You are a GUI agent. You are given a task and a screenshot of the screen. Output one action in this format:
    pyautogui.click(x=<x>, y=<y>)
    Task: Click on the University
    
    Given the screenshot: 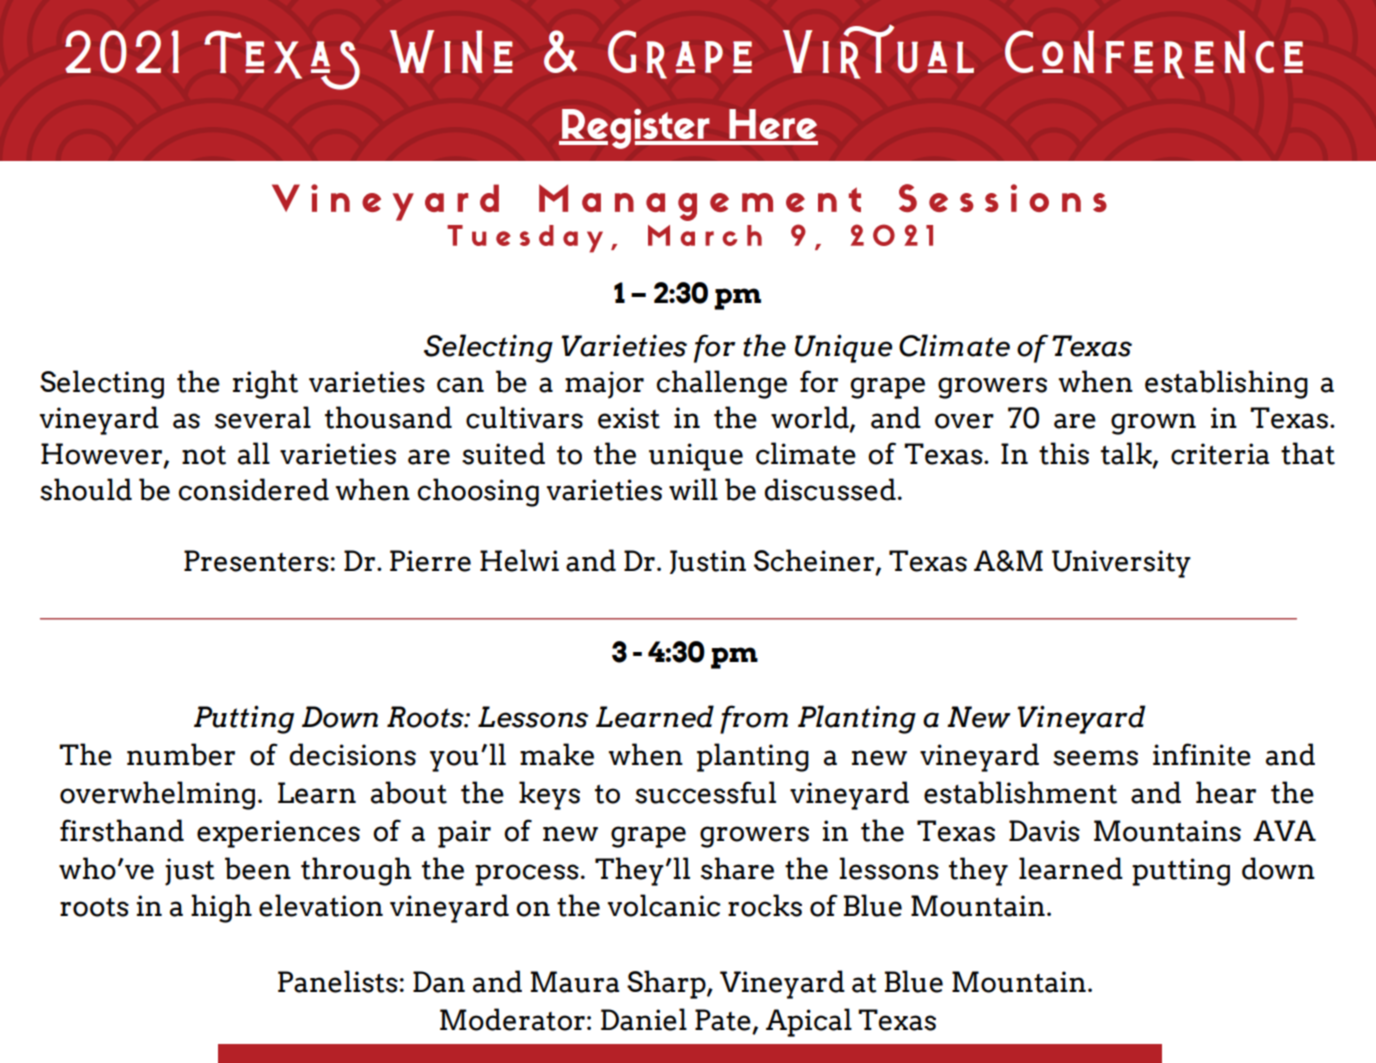 What is the action you would take?
    pyautogui.click(x=1121, y=564)
